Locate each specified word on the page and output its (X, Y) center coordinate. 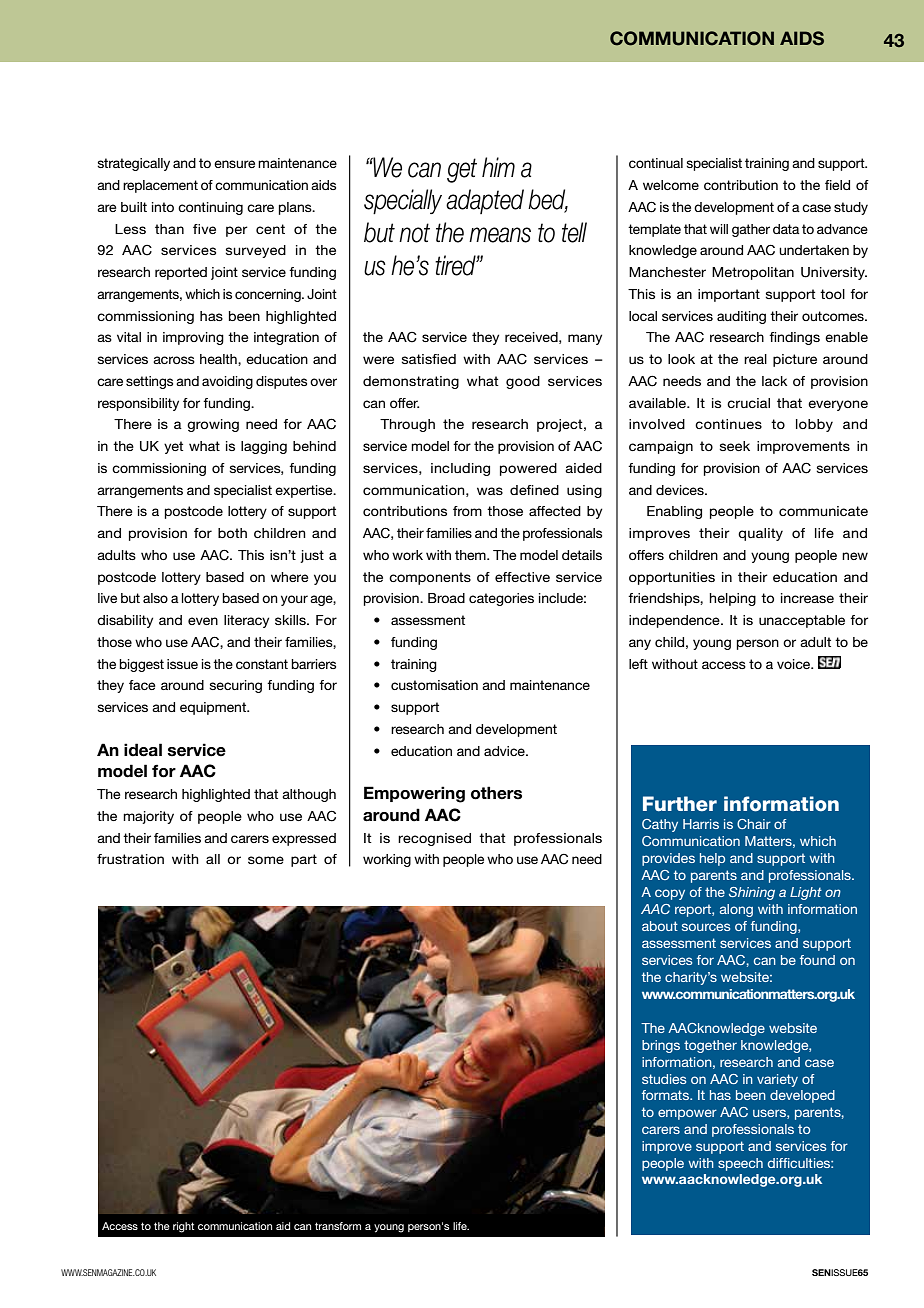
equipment (214, 708)
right (183, 1227)
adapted (485, 201)
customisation (434, 685)
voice (795, 664)
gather (751, 230)
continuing (210, 208)
